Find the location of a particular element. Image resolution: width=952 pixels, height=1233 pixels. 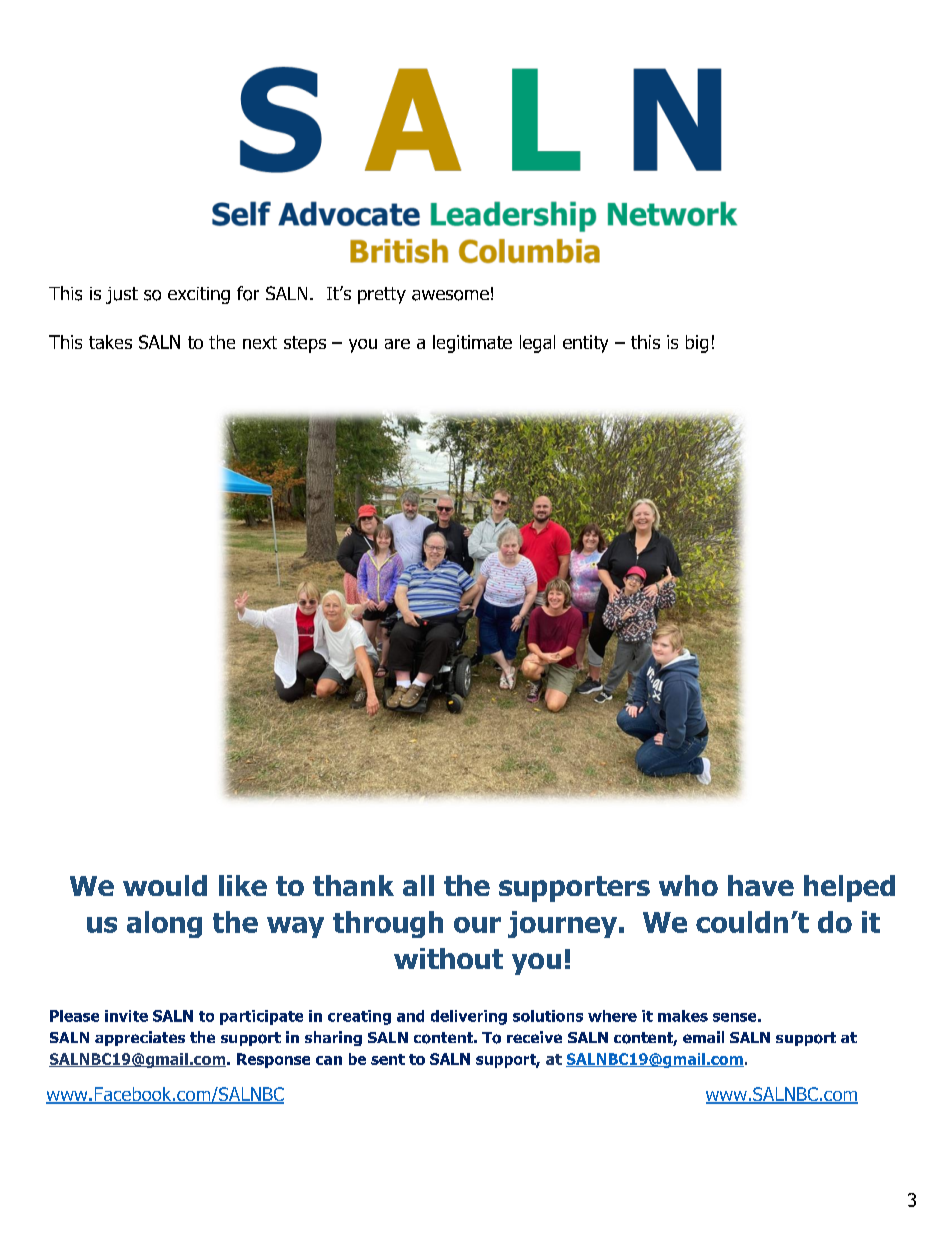

big is located at coordinates (697, 344).
